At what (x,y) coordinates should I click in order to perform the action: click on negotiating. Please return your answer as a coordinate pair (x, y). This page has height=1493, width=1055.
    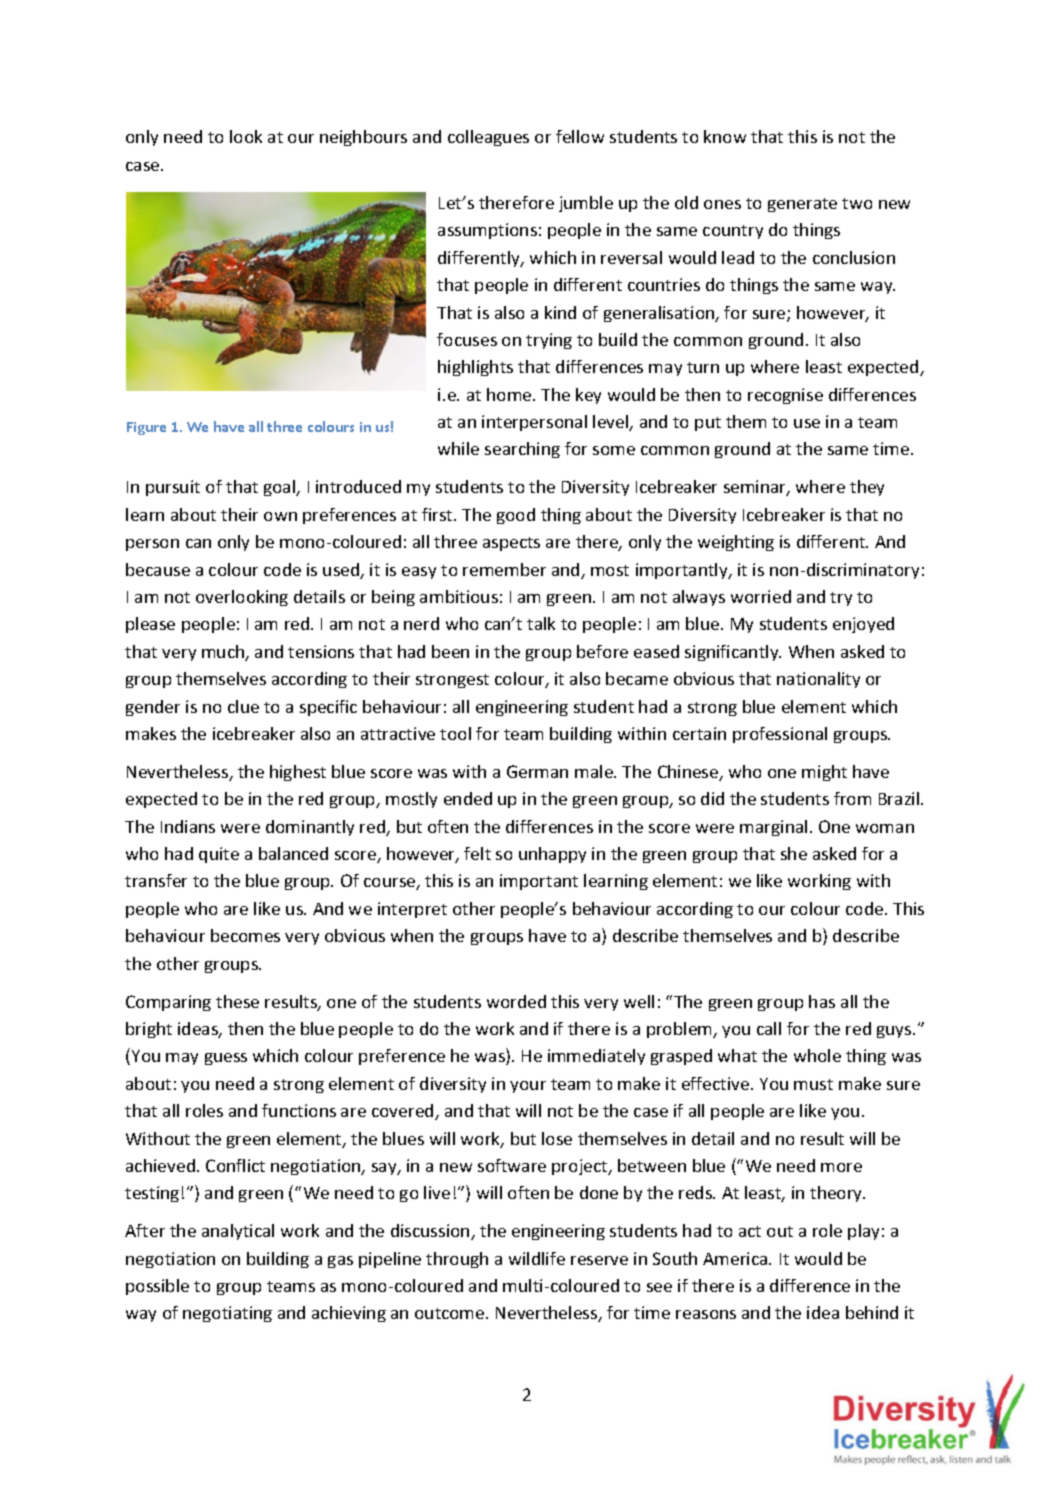
    Looking at the image, I should click on (227, 1314).
